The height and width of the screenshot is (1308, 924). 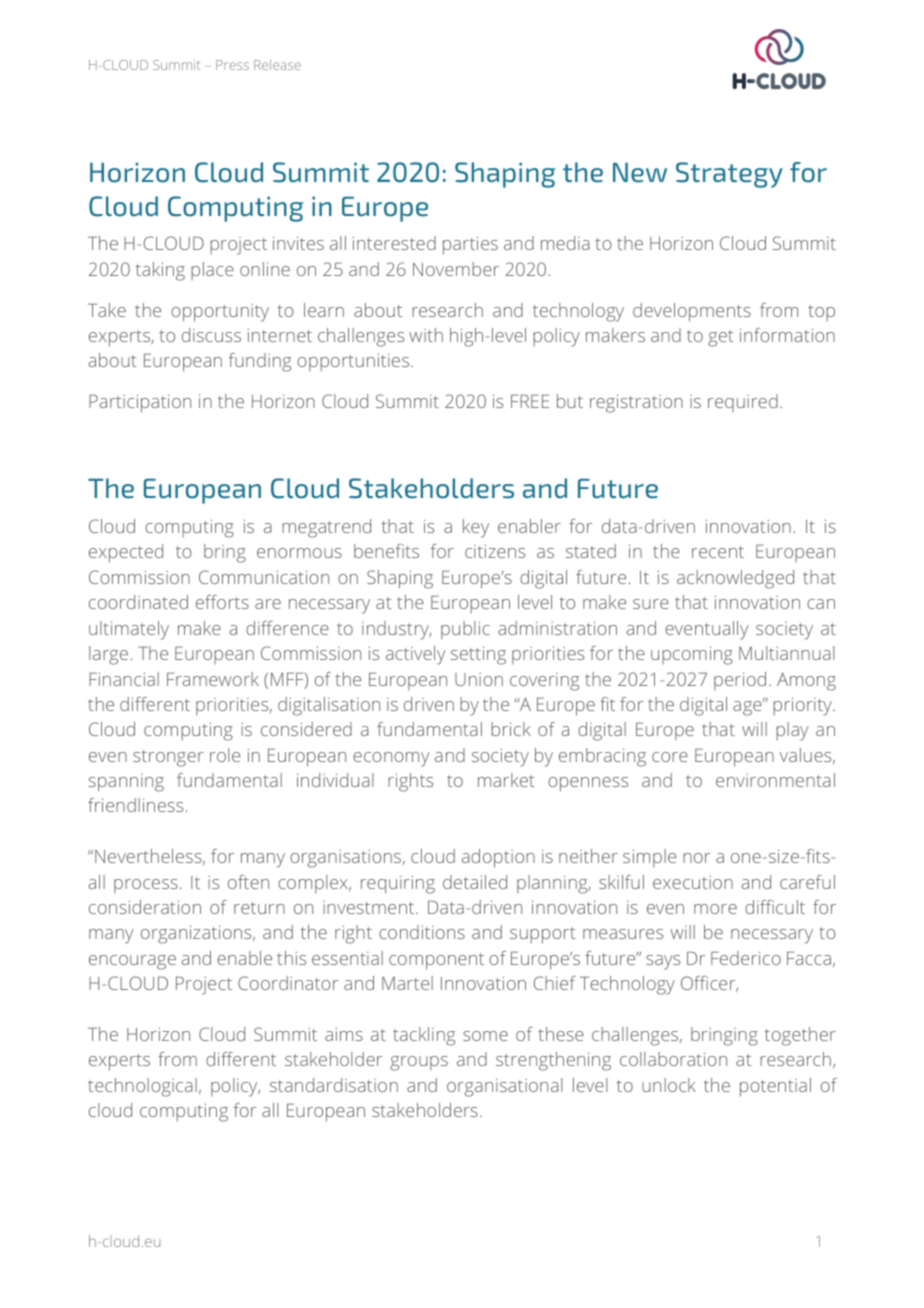 I want to click on information, so click(x=787, y=335).
